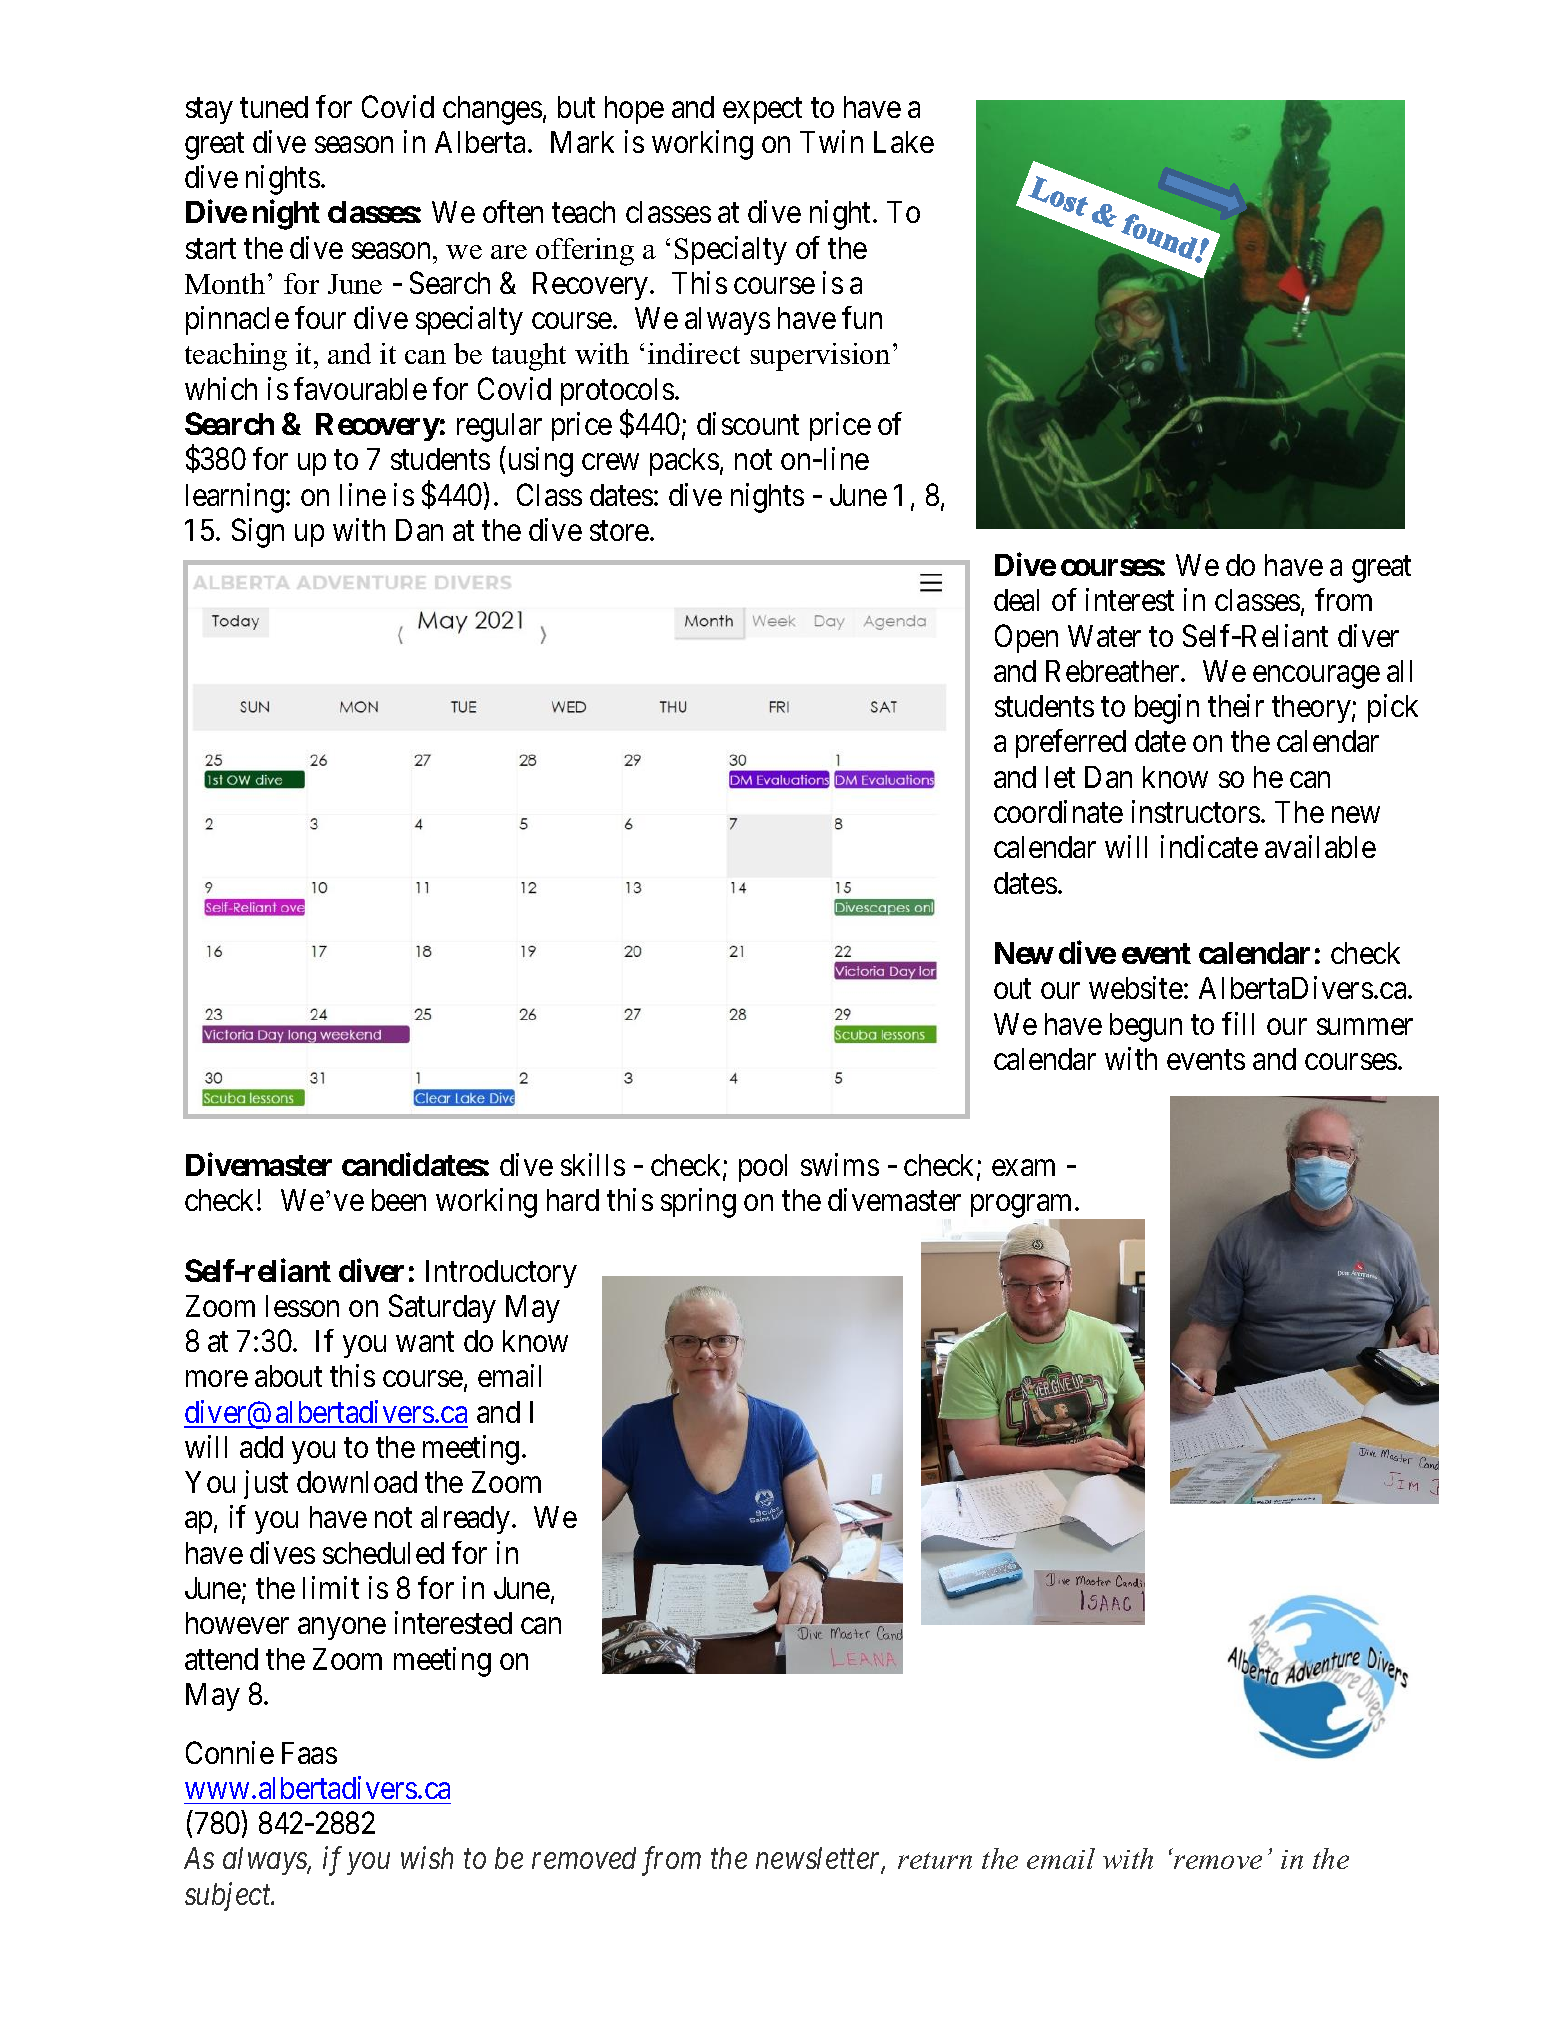 This page has width=1564, height=2024. Describe the element at coordinates (302, 1306) in the page. I see `lesson` at that location.
